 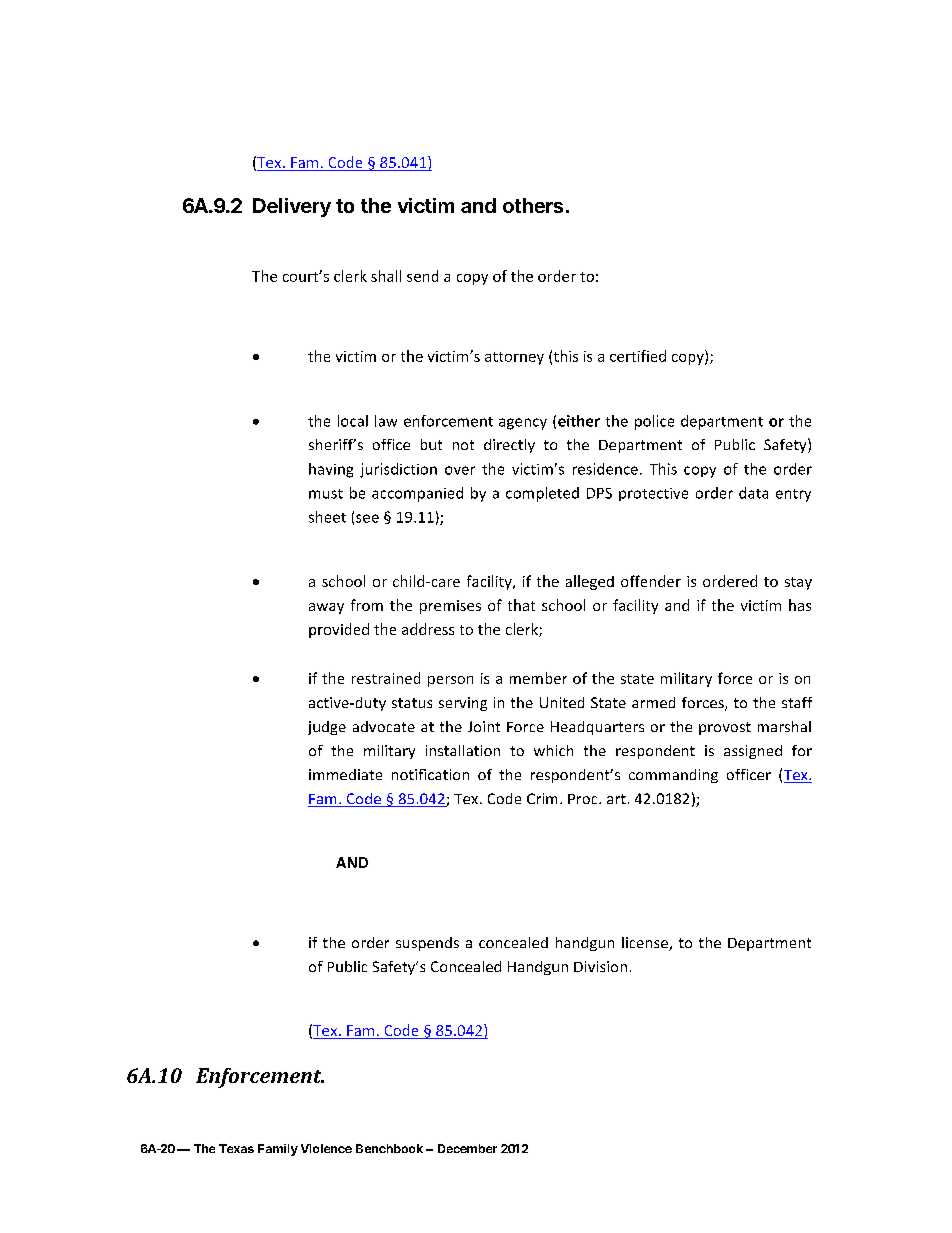 What do you see at coordinates (292, 207) in the screenshot?
I see `Delivery` at bounding box center [292, 207].
